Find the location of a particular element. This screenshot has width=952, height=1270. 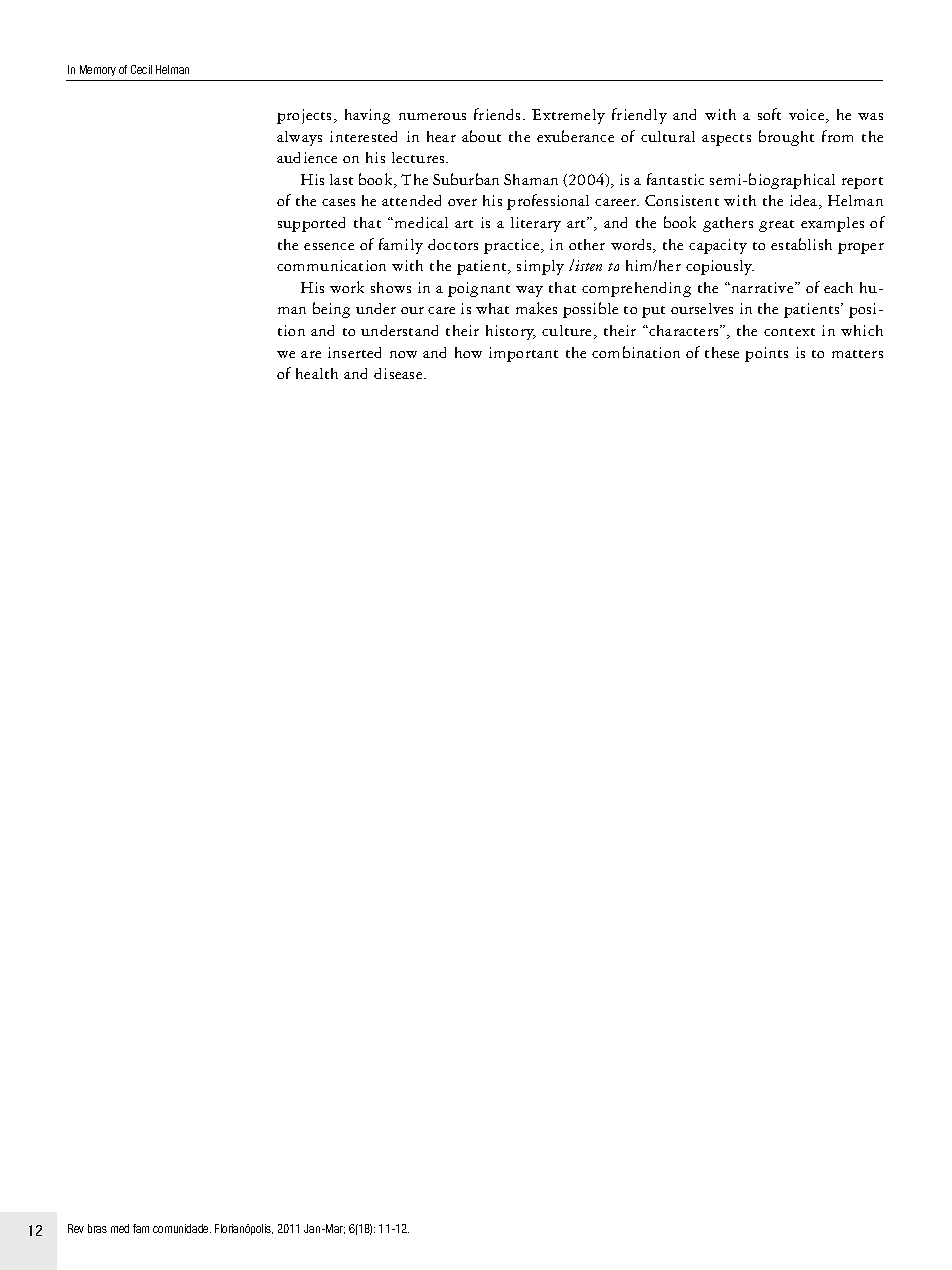

health is located at coordinates (317, 373).
